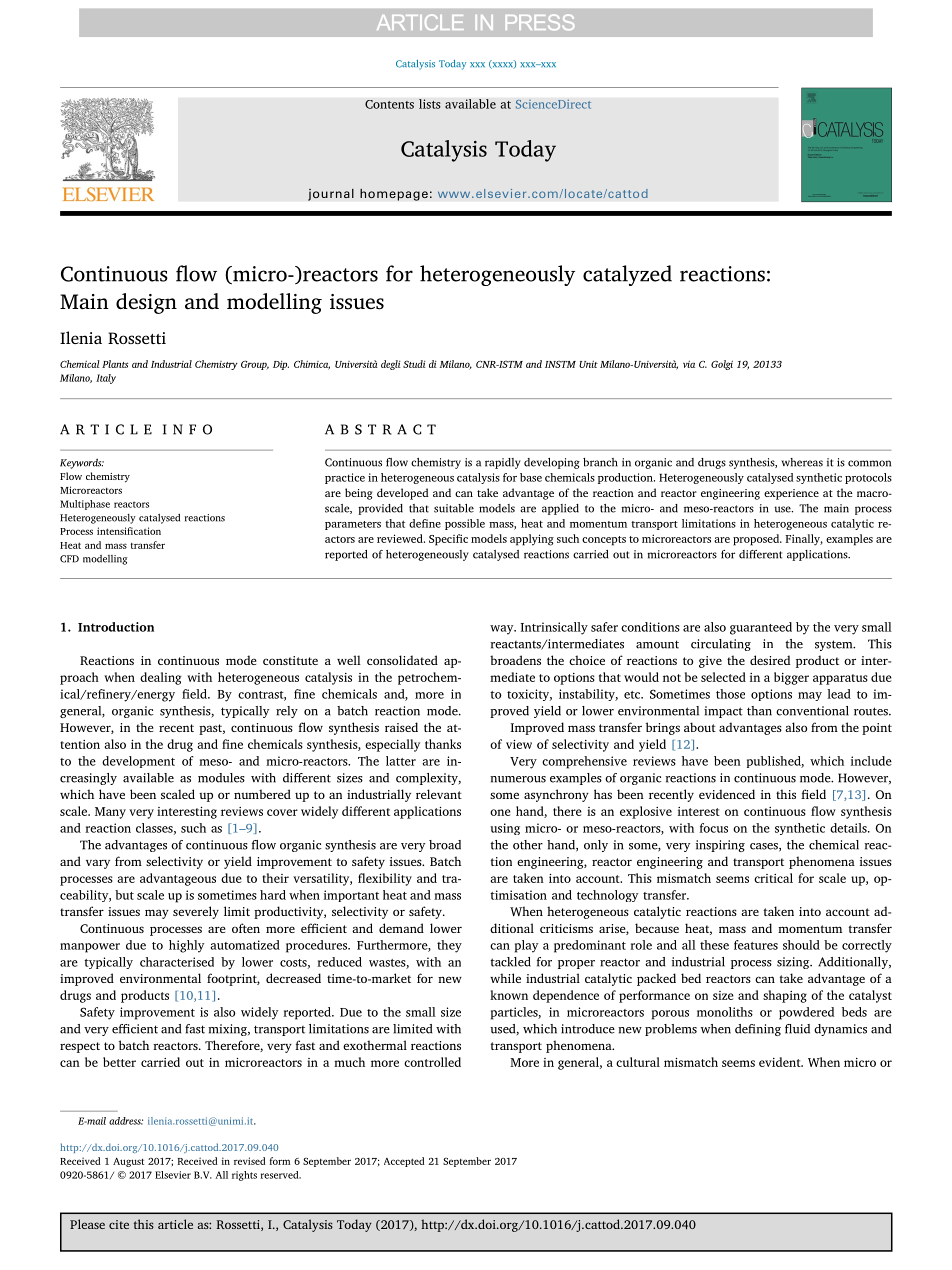 This document has height=1270, width=952. I want to click on evidenced, so click(727, 794).
